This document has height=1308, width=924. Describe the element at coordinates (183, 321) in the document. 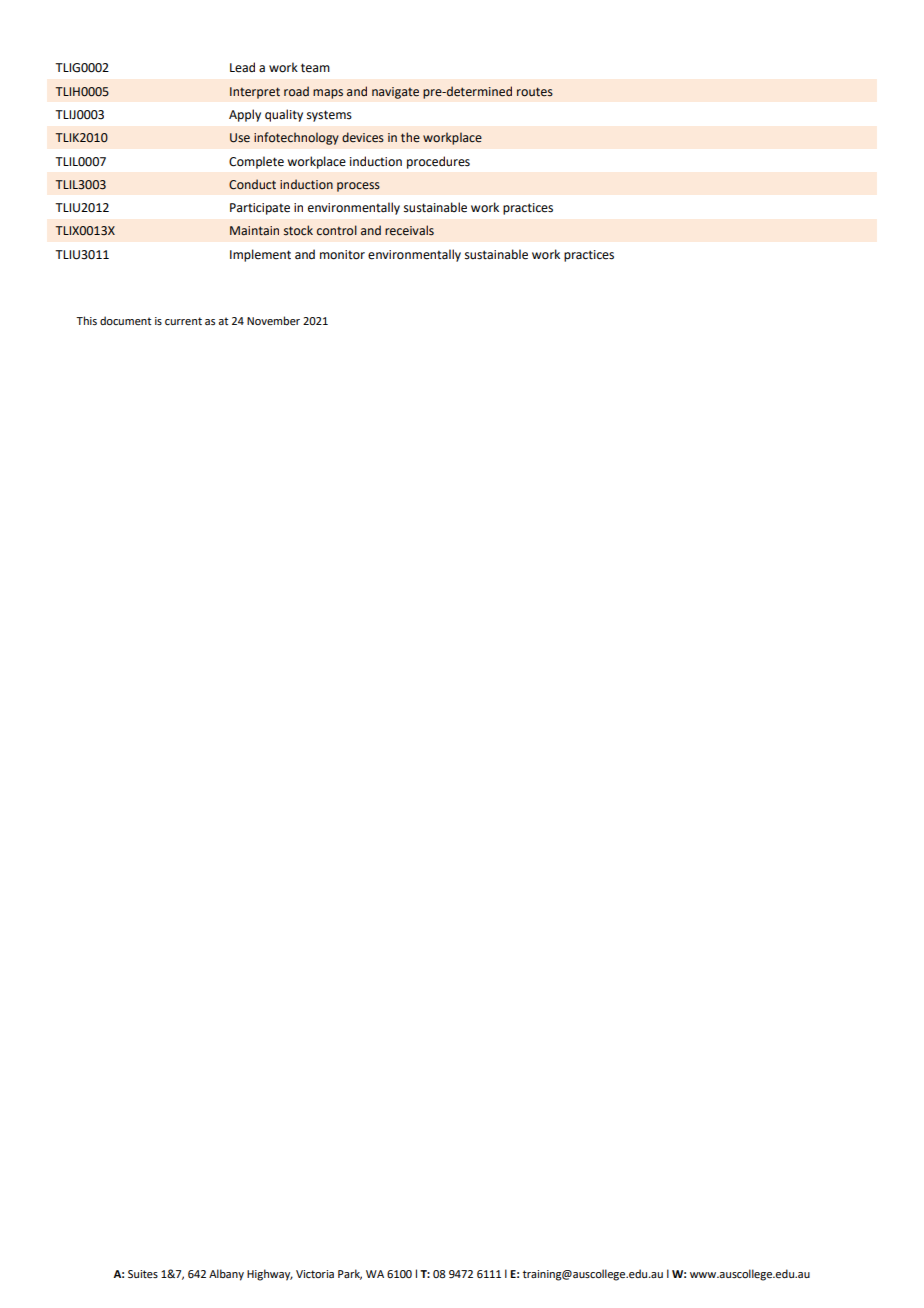

I see `current` at that location.
